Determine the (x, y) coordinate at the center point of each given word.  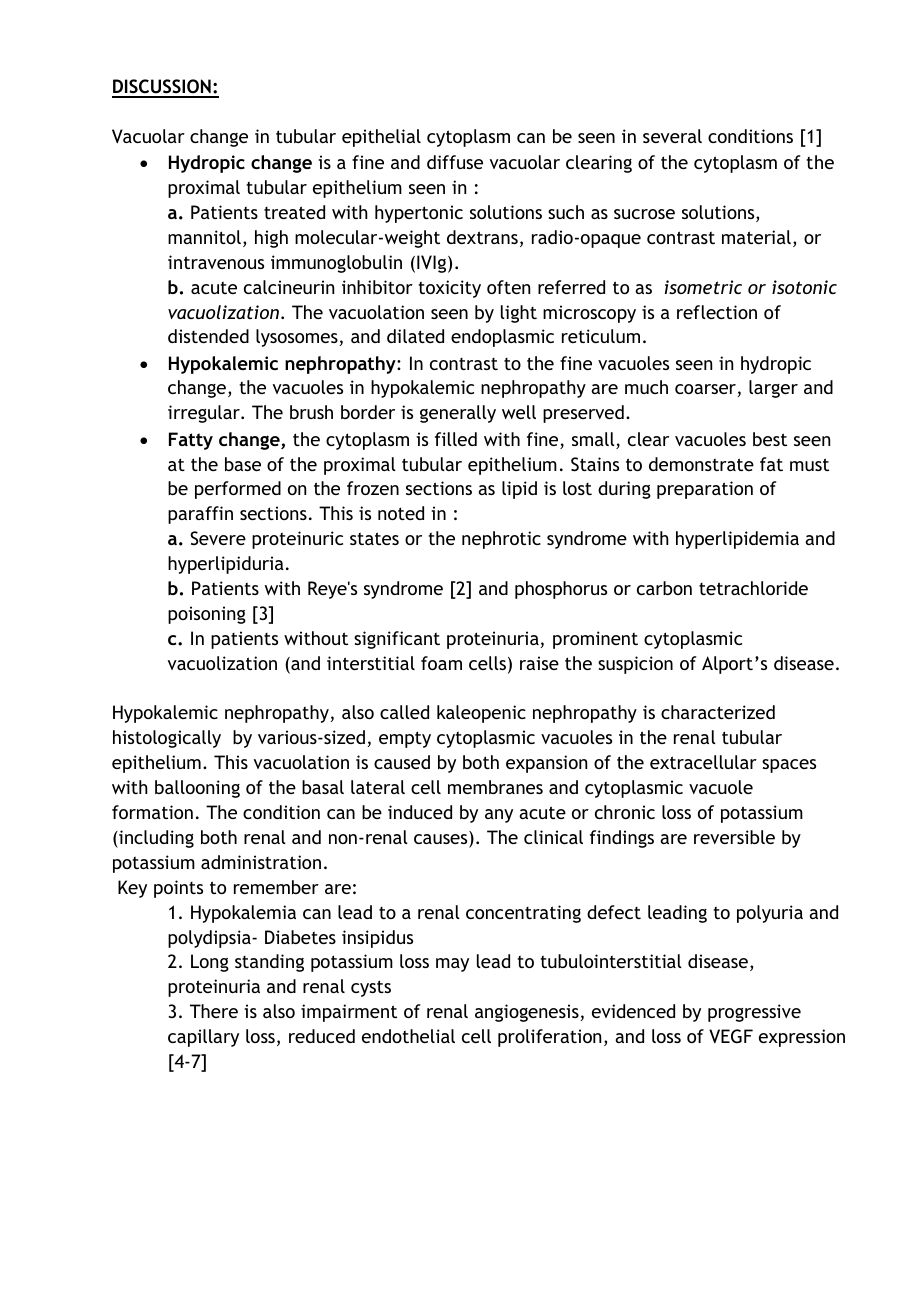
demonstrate (701, 464)
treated (294, 212)
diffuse (455, 162)
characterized (718, 712)
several (672, 136)
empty (405, 739)
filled (456, 439)
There (214, 1011)
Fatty (191, 441)
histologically (167, 739)
